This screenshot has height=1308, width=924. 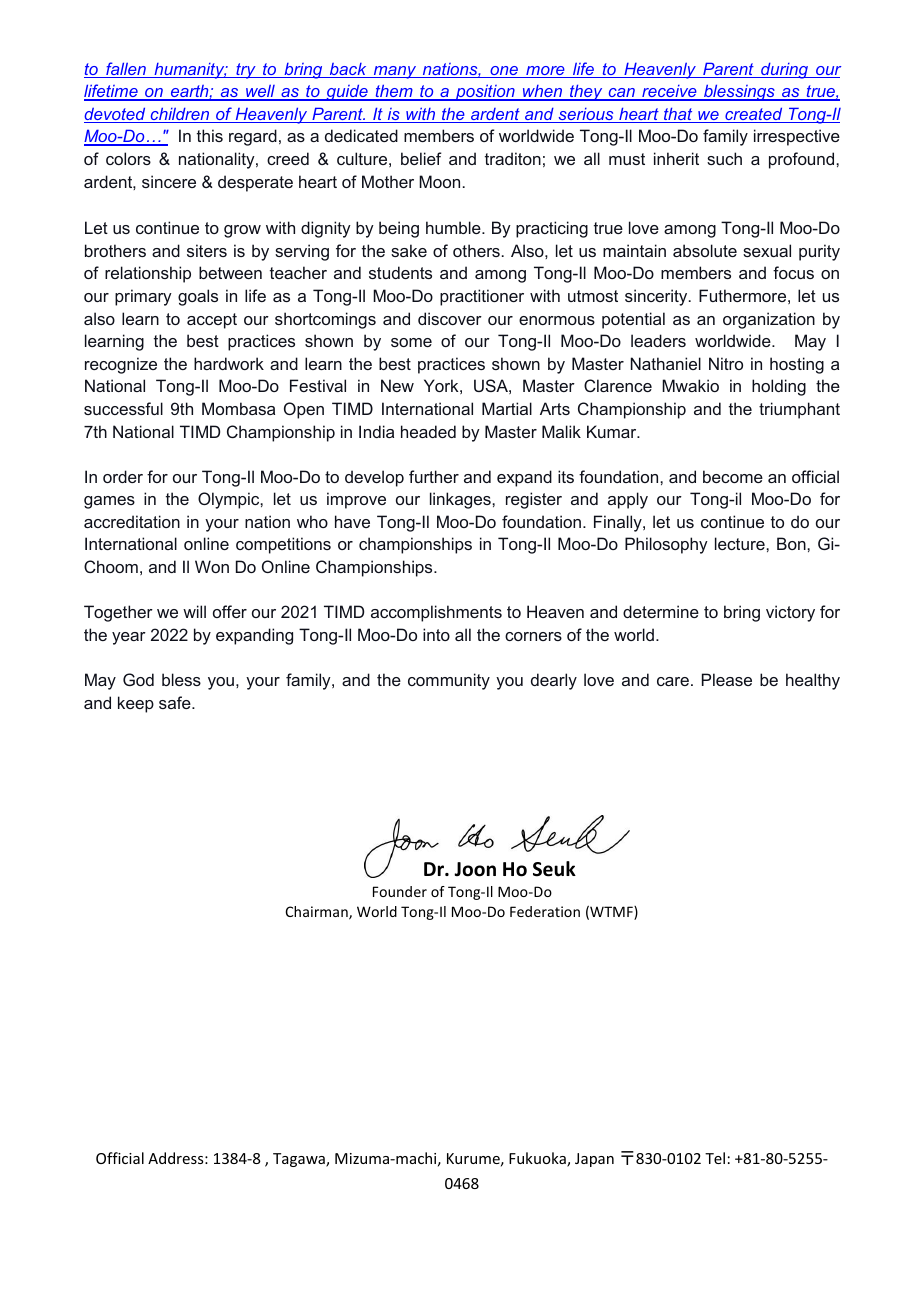 I want to click on children, so click(x=180, y=115).
